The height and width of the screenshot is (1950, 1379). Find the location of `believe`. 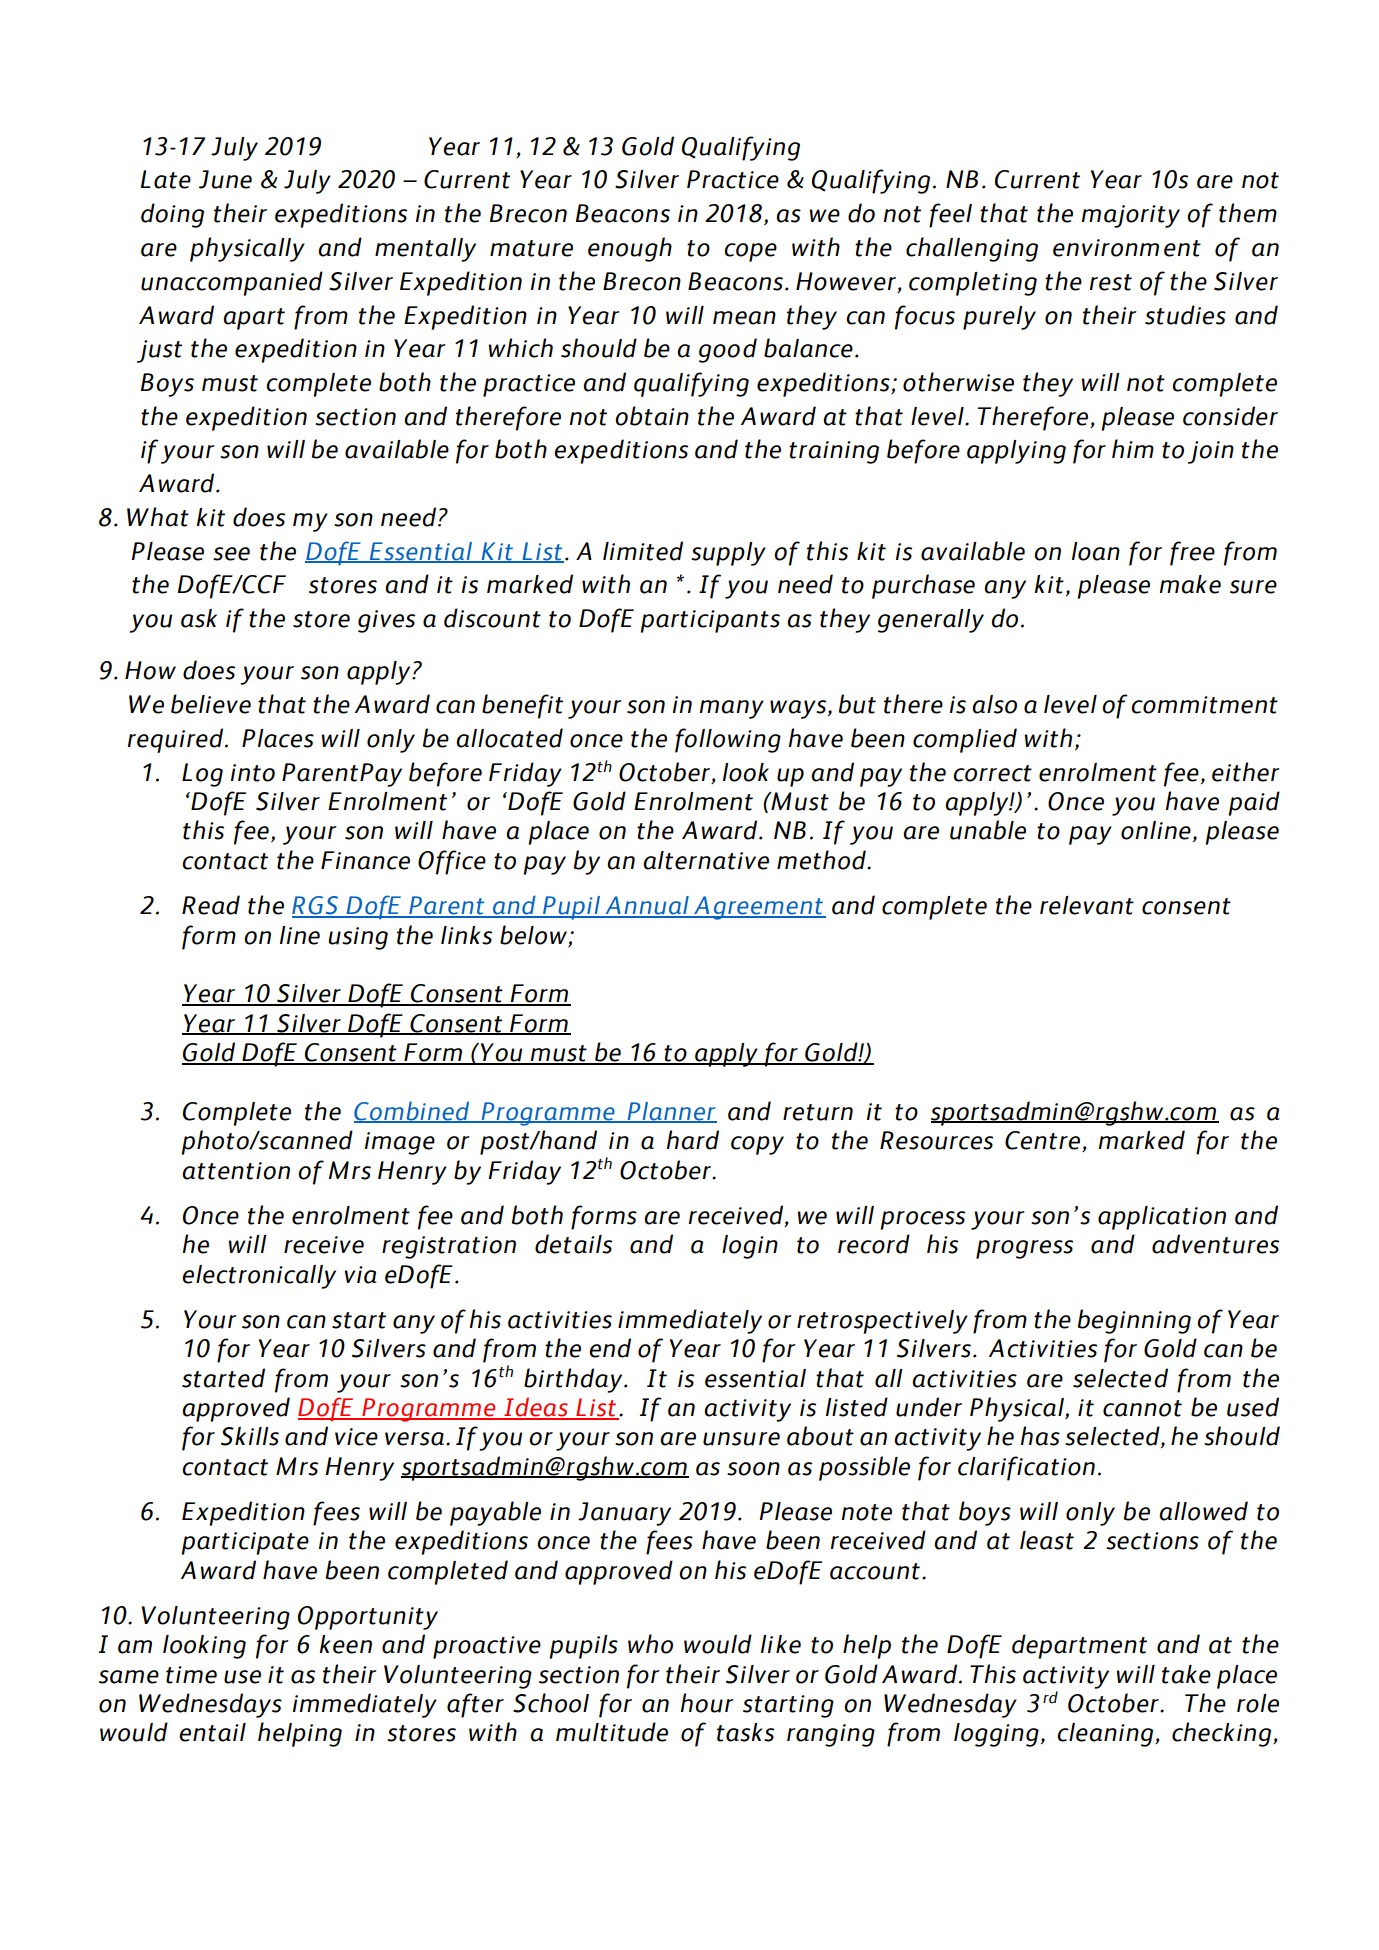

believe is located at coordinates (211, 704).
